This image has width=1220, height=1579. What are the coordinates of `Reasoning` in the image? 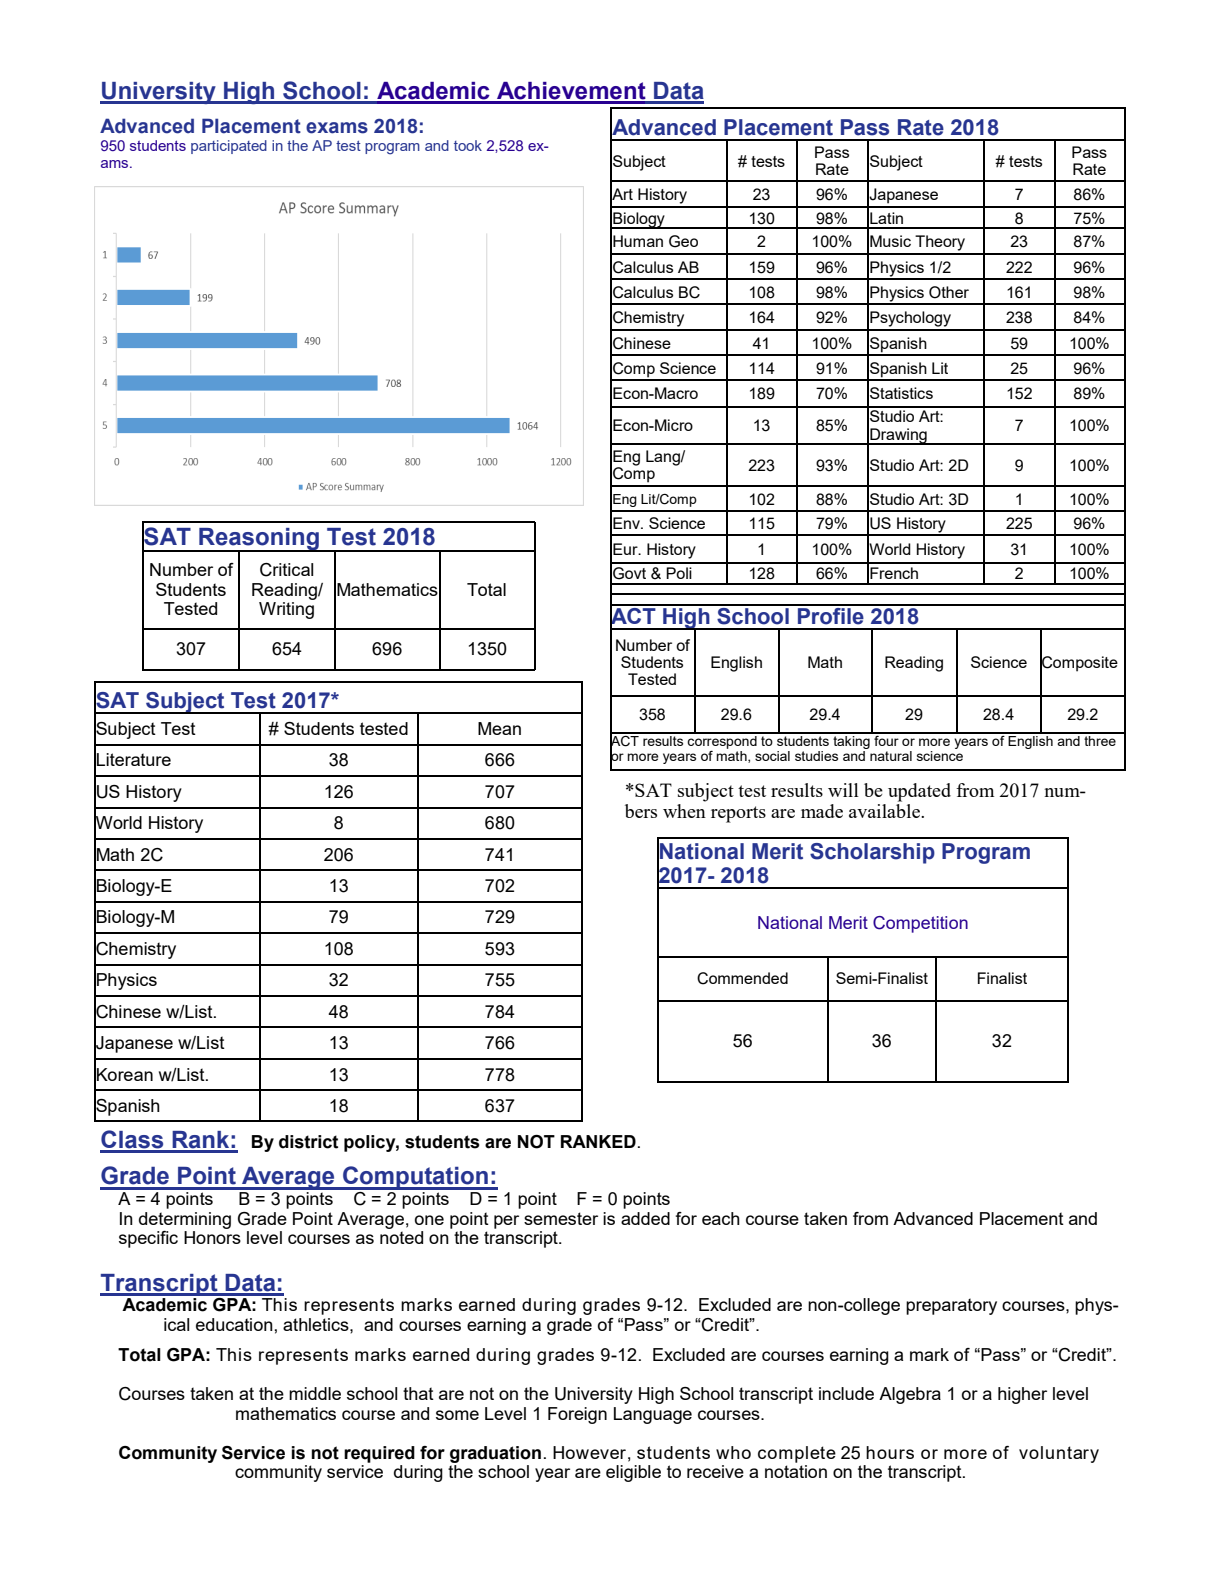 It's located at (259, 540).
